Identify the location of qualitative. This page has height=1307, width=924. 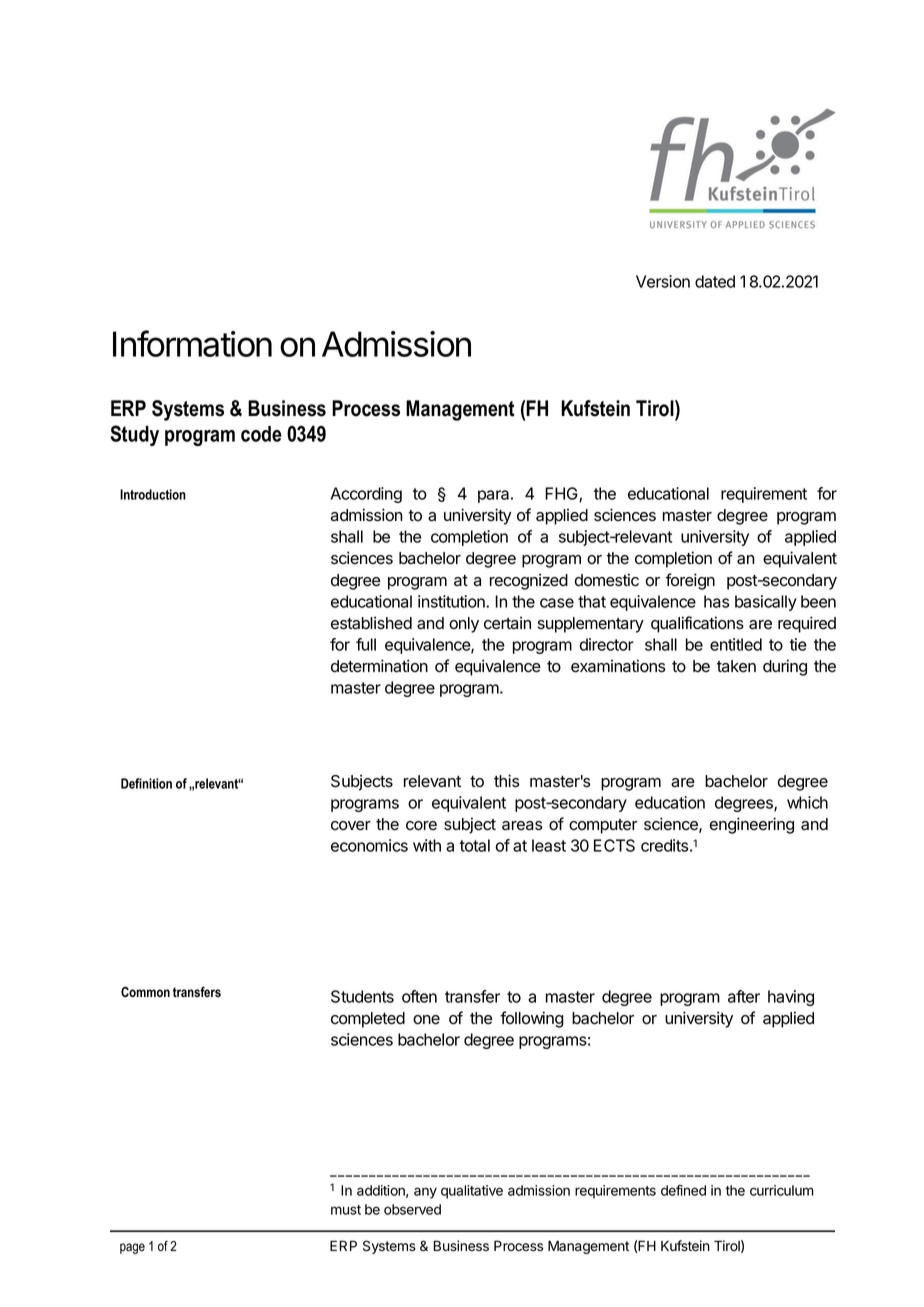
(472, 1192).
